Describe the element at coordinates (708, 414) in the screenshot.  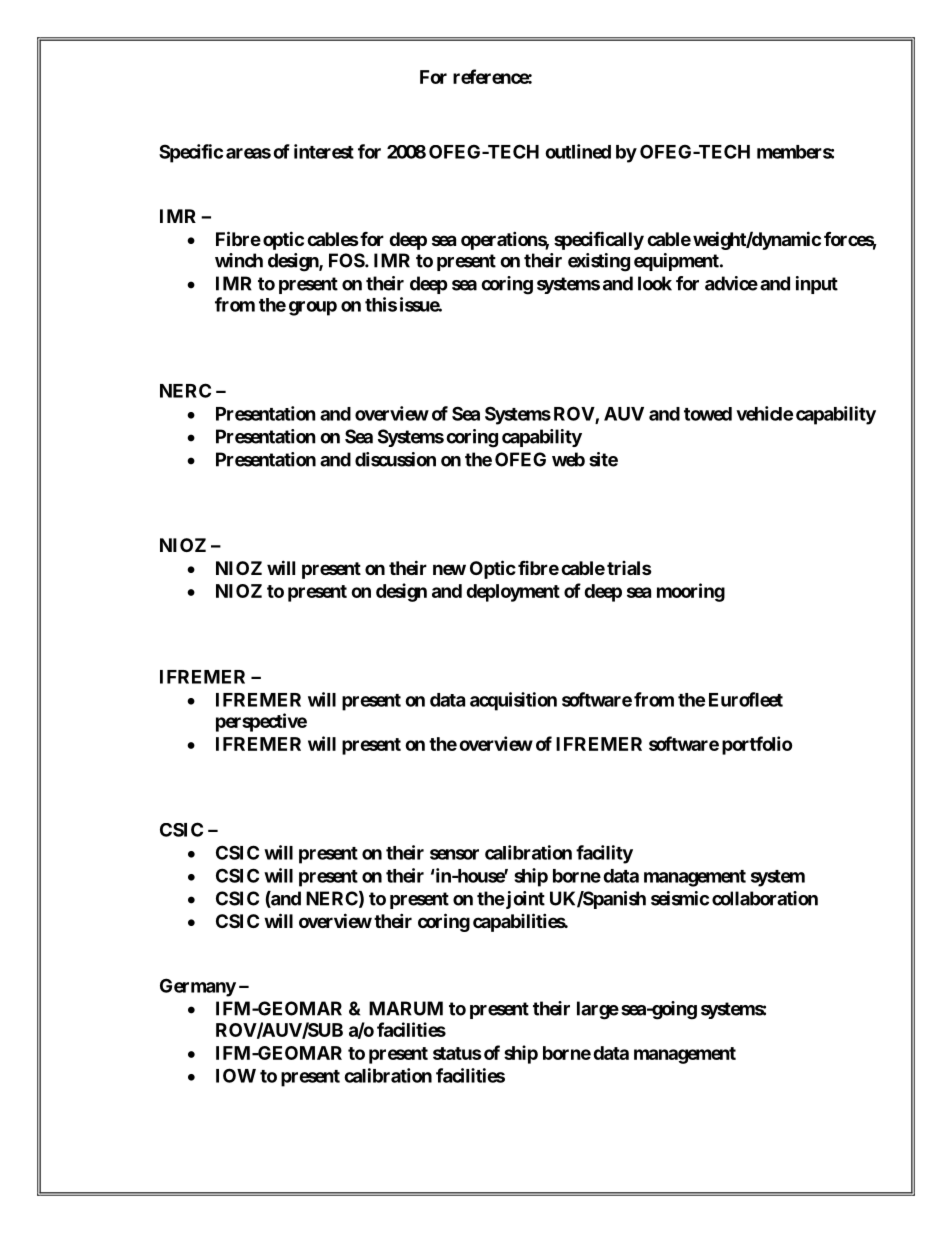
I see `towed` at that location.
